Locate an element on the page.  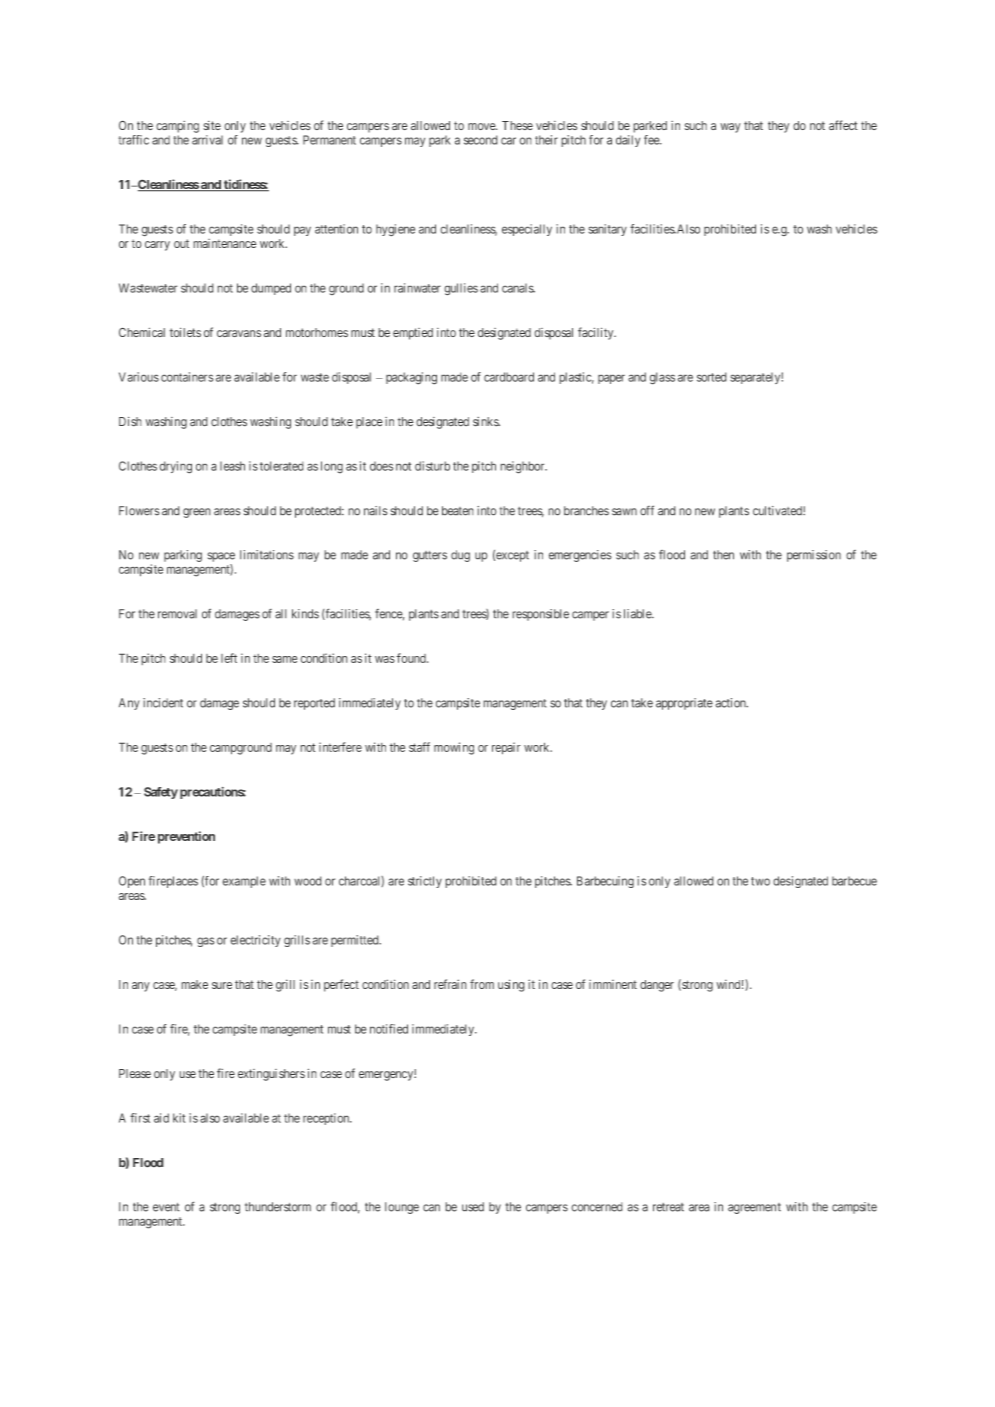
cardboard is located at coordinates (509, 377).
